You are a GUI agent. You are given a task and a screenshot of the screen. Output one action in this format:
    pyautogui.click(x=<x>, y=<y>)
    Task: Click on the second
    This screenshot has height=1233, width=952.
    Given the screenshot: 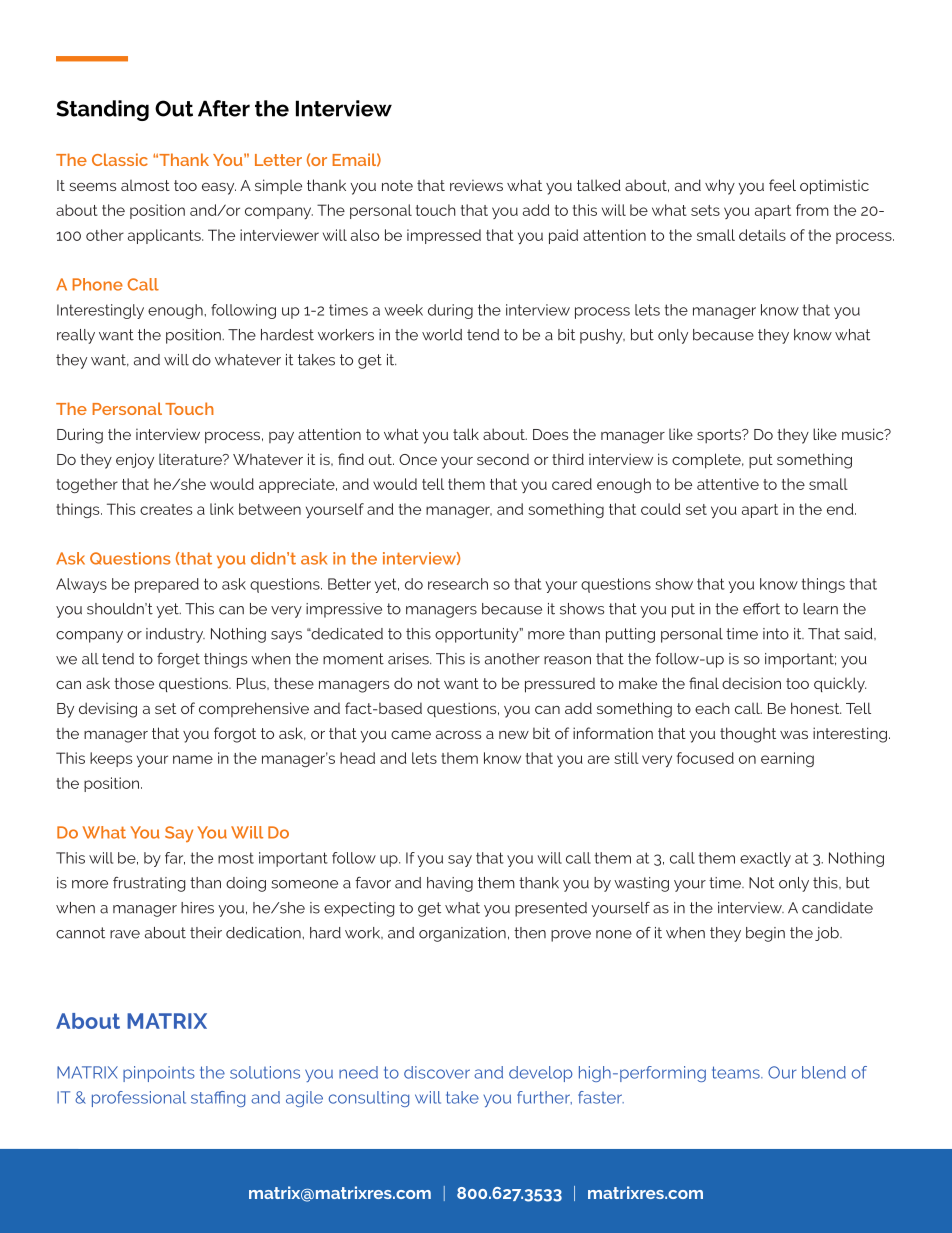 What is the action you would take?
    pyautogui.click(x=503, y=459)
